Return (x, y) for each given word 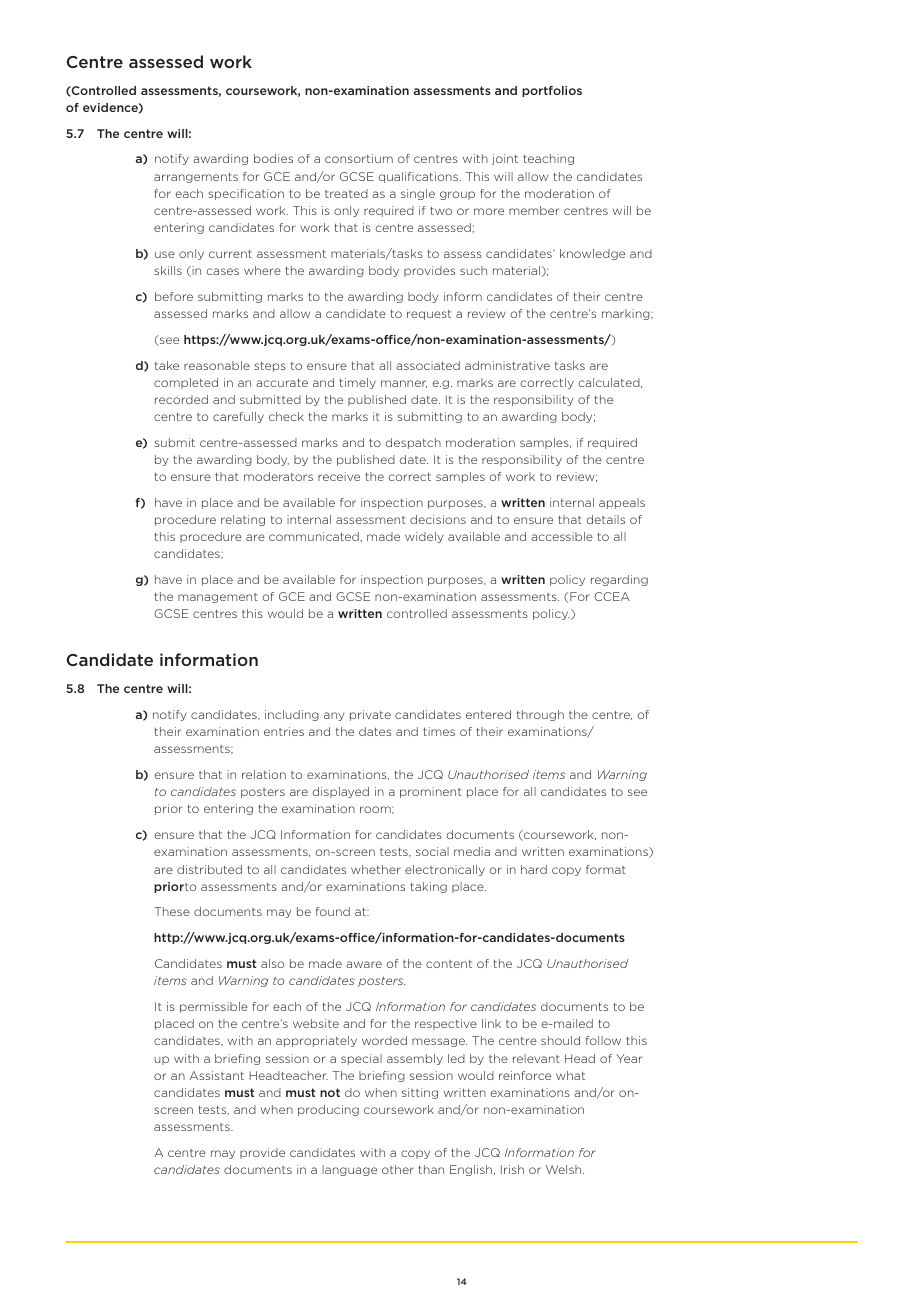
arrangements (196, 177)
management (218, 598)
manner (404, 384)
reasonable (217, 365)
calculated (610, 383)
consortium (359, 158)
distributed (209, 869)
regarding (619, 580)
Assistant (216, 1075)
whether (376, 869)
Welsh (565, 1169)
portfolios (552, 91)
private (370, 715)
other (398, 1169)
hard (534, 869)
